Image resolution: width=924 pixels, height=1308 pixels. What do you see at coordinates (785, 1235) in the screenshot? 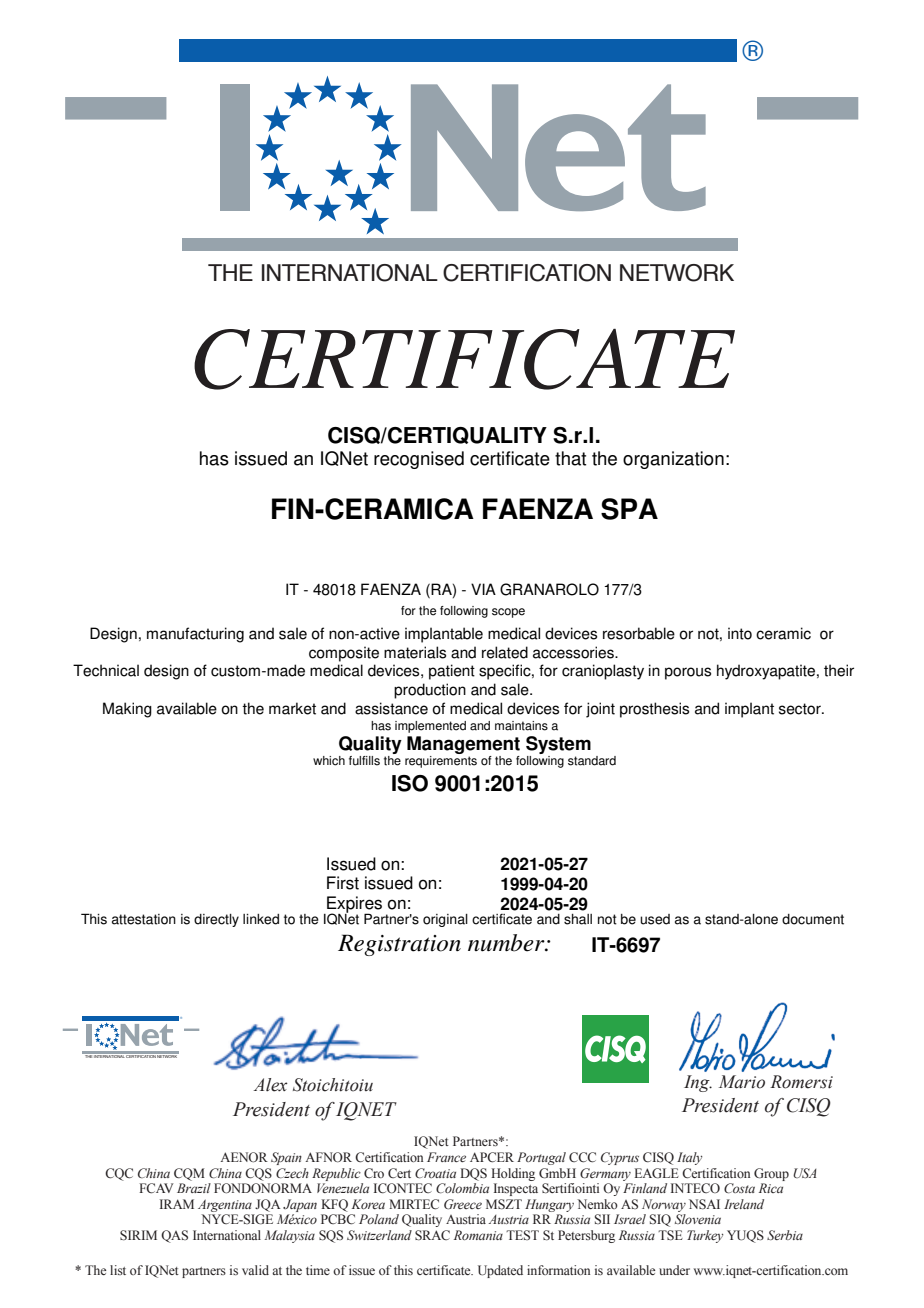
I see `Serbia` at bounding box center [785, 1235].
